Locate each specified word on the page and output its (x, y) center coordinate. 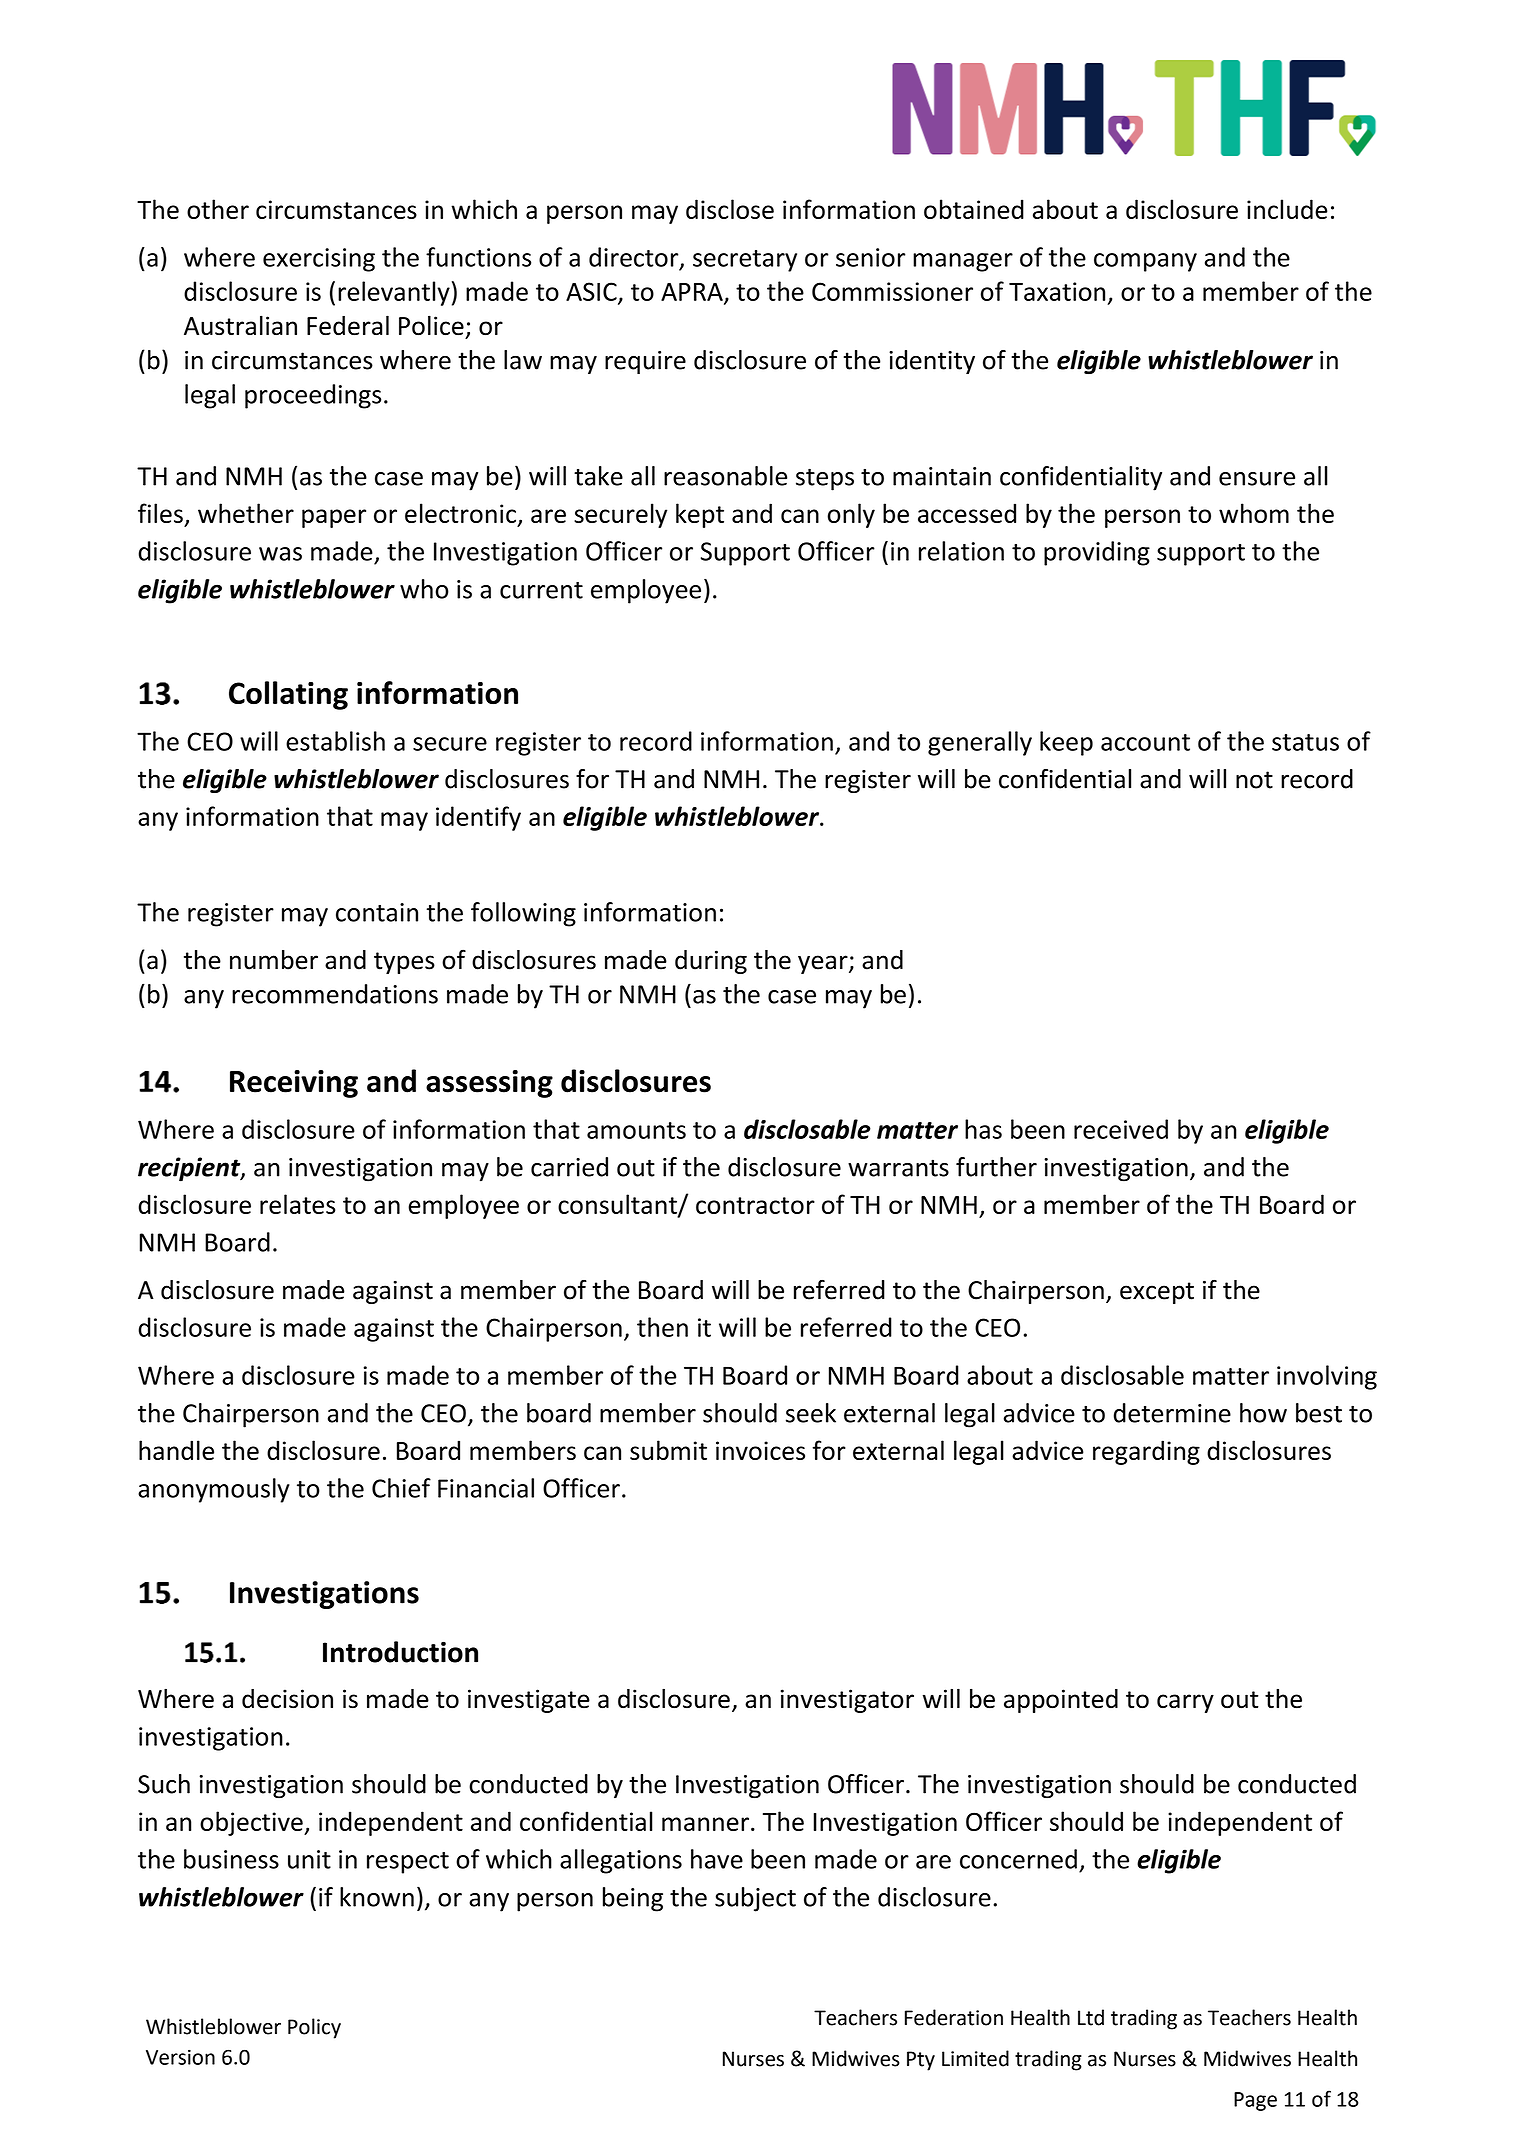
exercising (319, 260)
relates (297, 1204)
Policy (314, 2028)
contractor (755, 1205)
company (1145, 262)
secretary (745, 261)
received (1121, 1129)
